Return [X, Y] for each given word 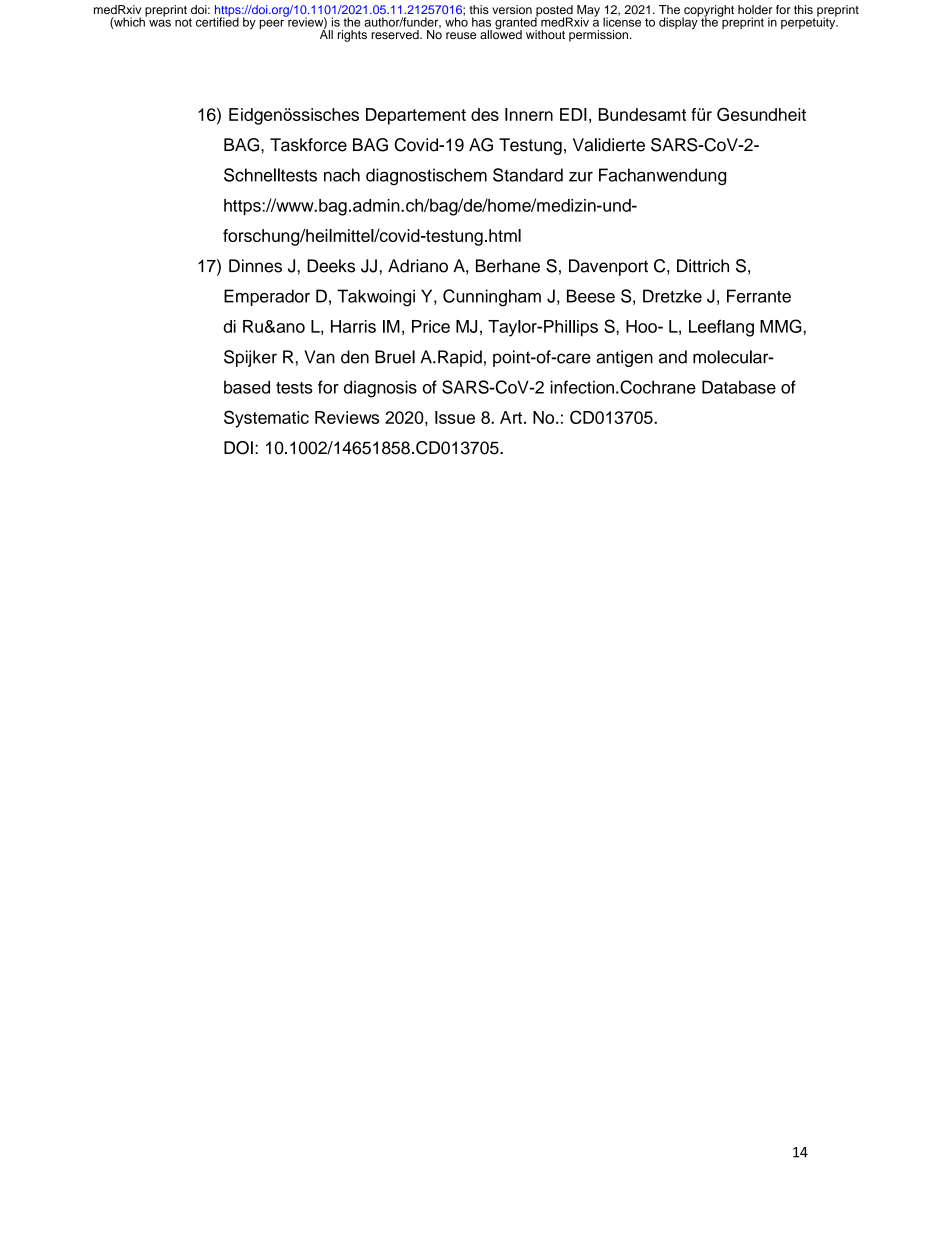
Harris [353, 326]
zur [581, 177]
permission [598, 36]
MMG [782, 326]
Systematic [266, 419]
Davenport [608, 267]
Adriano [418, 266]
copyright [708, 12]
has [481, 22]
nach [342, 175]
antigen [624, 358]
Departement [416, 116]
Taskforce [308, 145]
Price [431, 326]
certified [217, 21]
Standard [528, 175]
